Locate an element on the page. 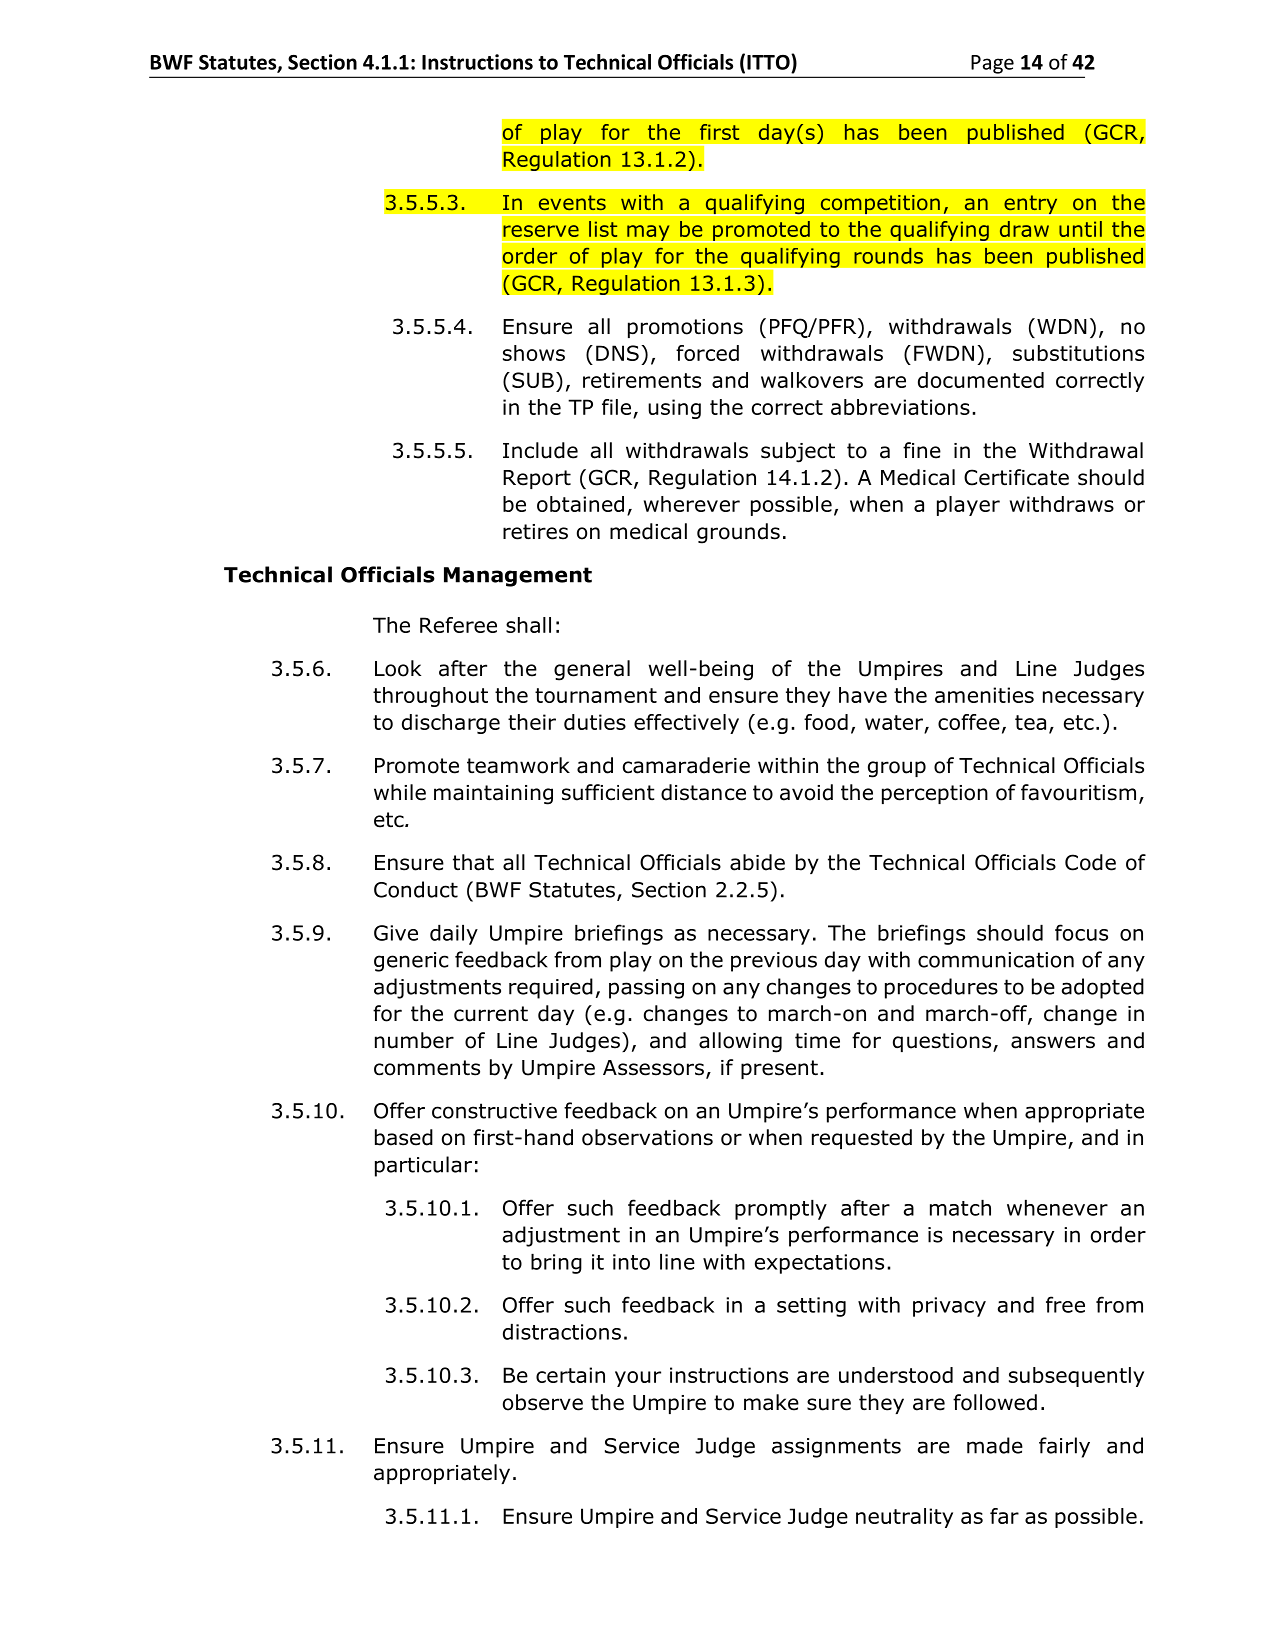 The image size is (1268, 1641). Certificate is located at coordinates (1016, 477).
